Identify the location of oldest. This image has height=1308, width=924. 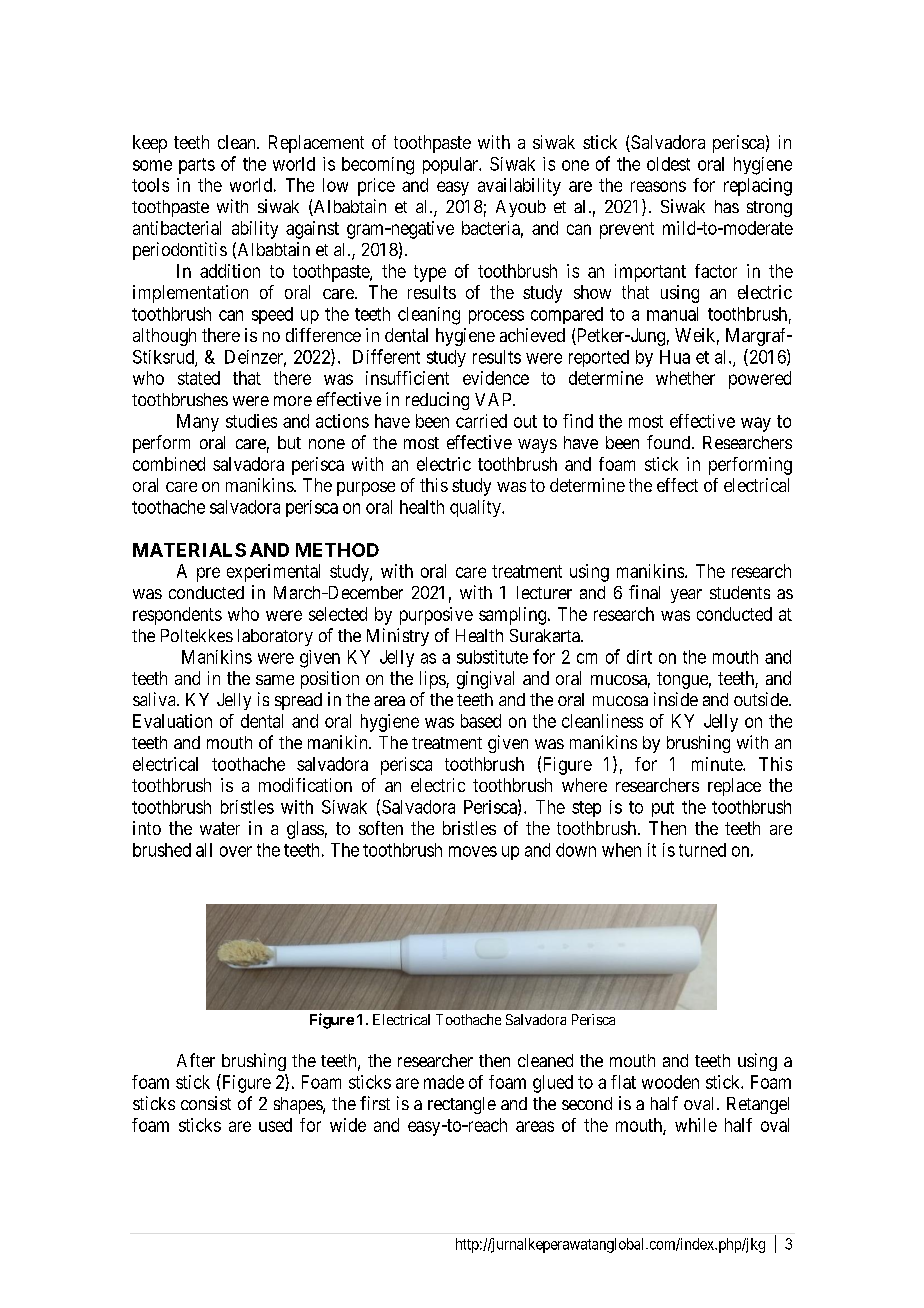
(668, 164).
